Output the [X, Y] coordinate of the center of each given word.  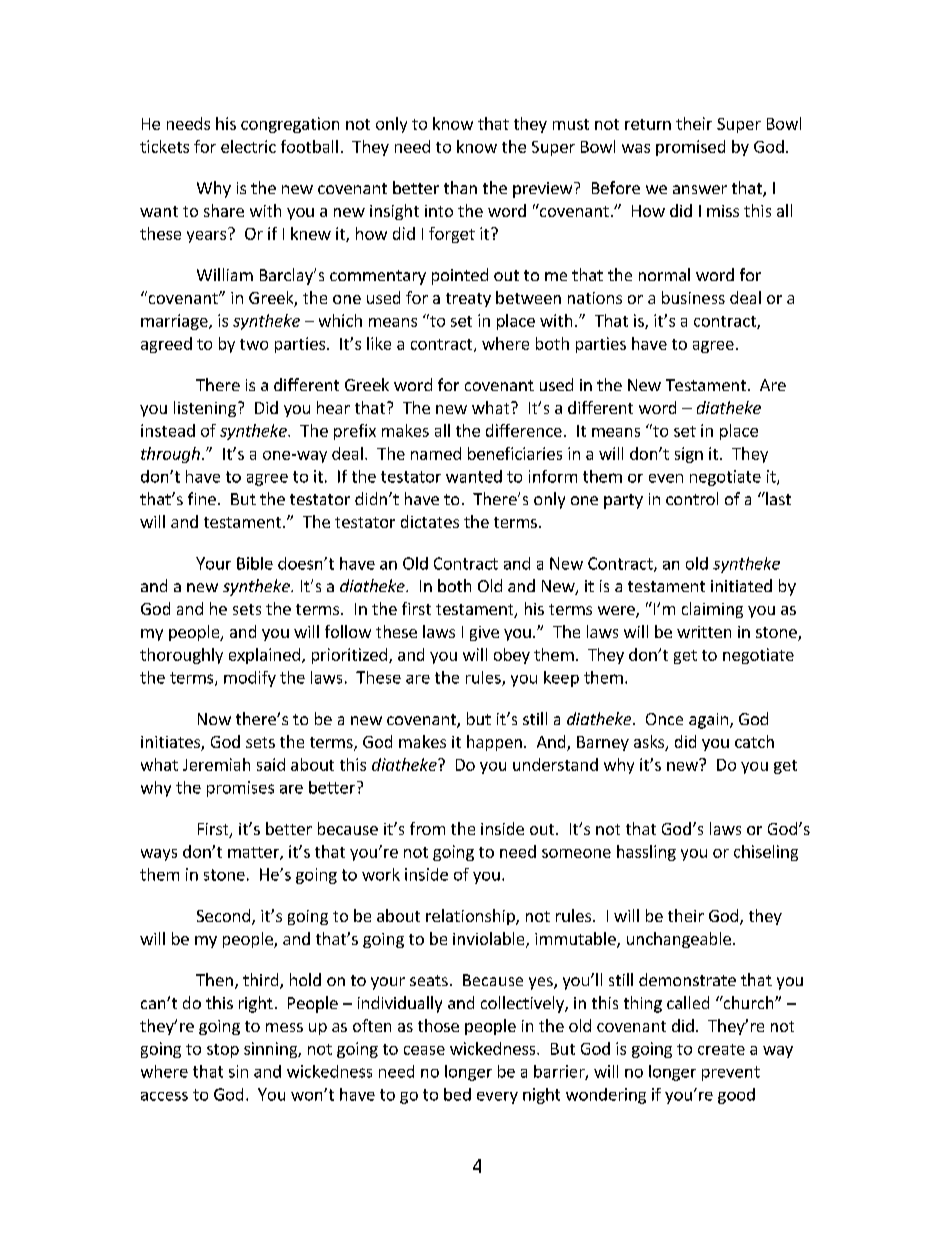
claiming [712, 610]
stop [223, 1051]
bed [457, 1094]
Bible [255, 563]
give [484, 633]
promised [690, 148]
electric [248, 146]
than [460, 187]
